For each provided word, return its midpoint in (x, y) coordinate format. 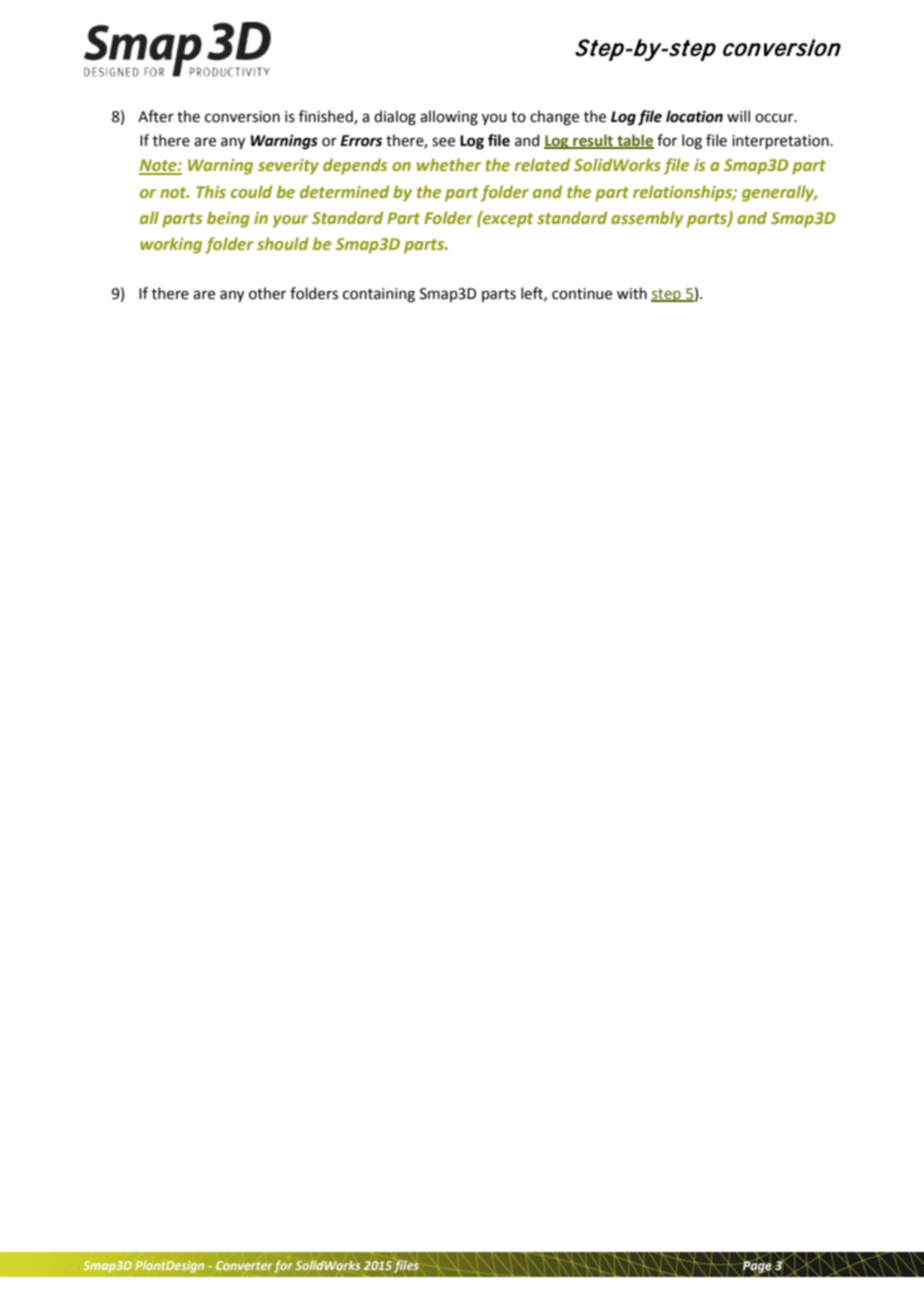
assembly (647, 219)
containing (379, 295)
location (694, 116)
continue (582, 294)
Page (757, 1267)
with (632, 293)
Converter (244, 1265)
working (171, 245)
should (283, 243)
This (211, 191)
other (267, 293)
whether (449, 164)
